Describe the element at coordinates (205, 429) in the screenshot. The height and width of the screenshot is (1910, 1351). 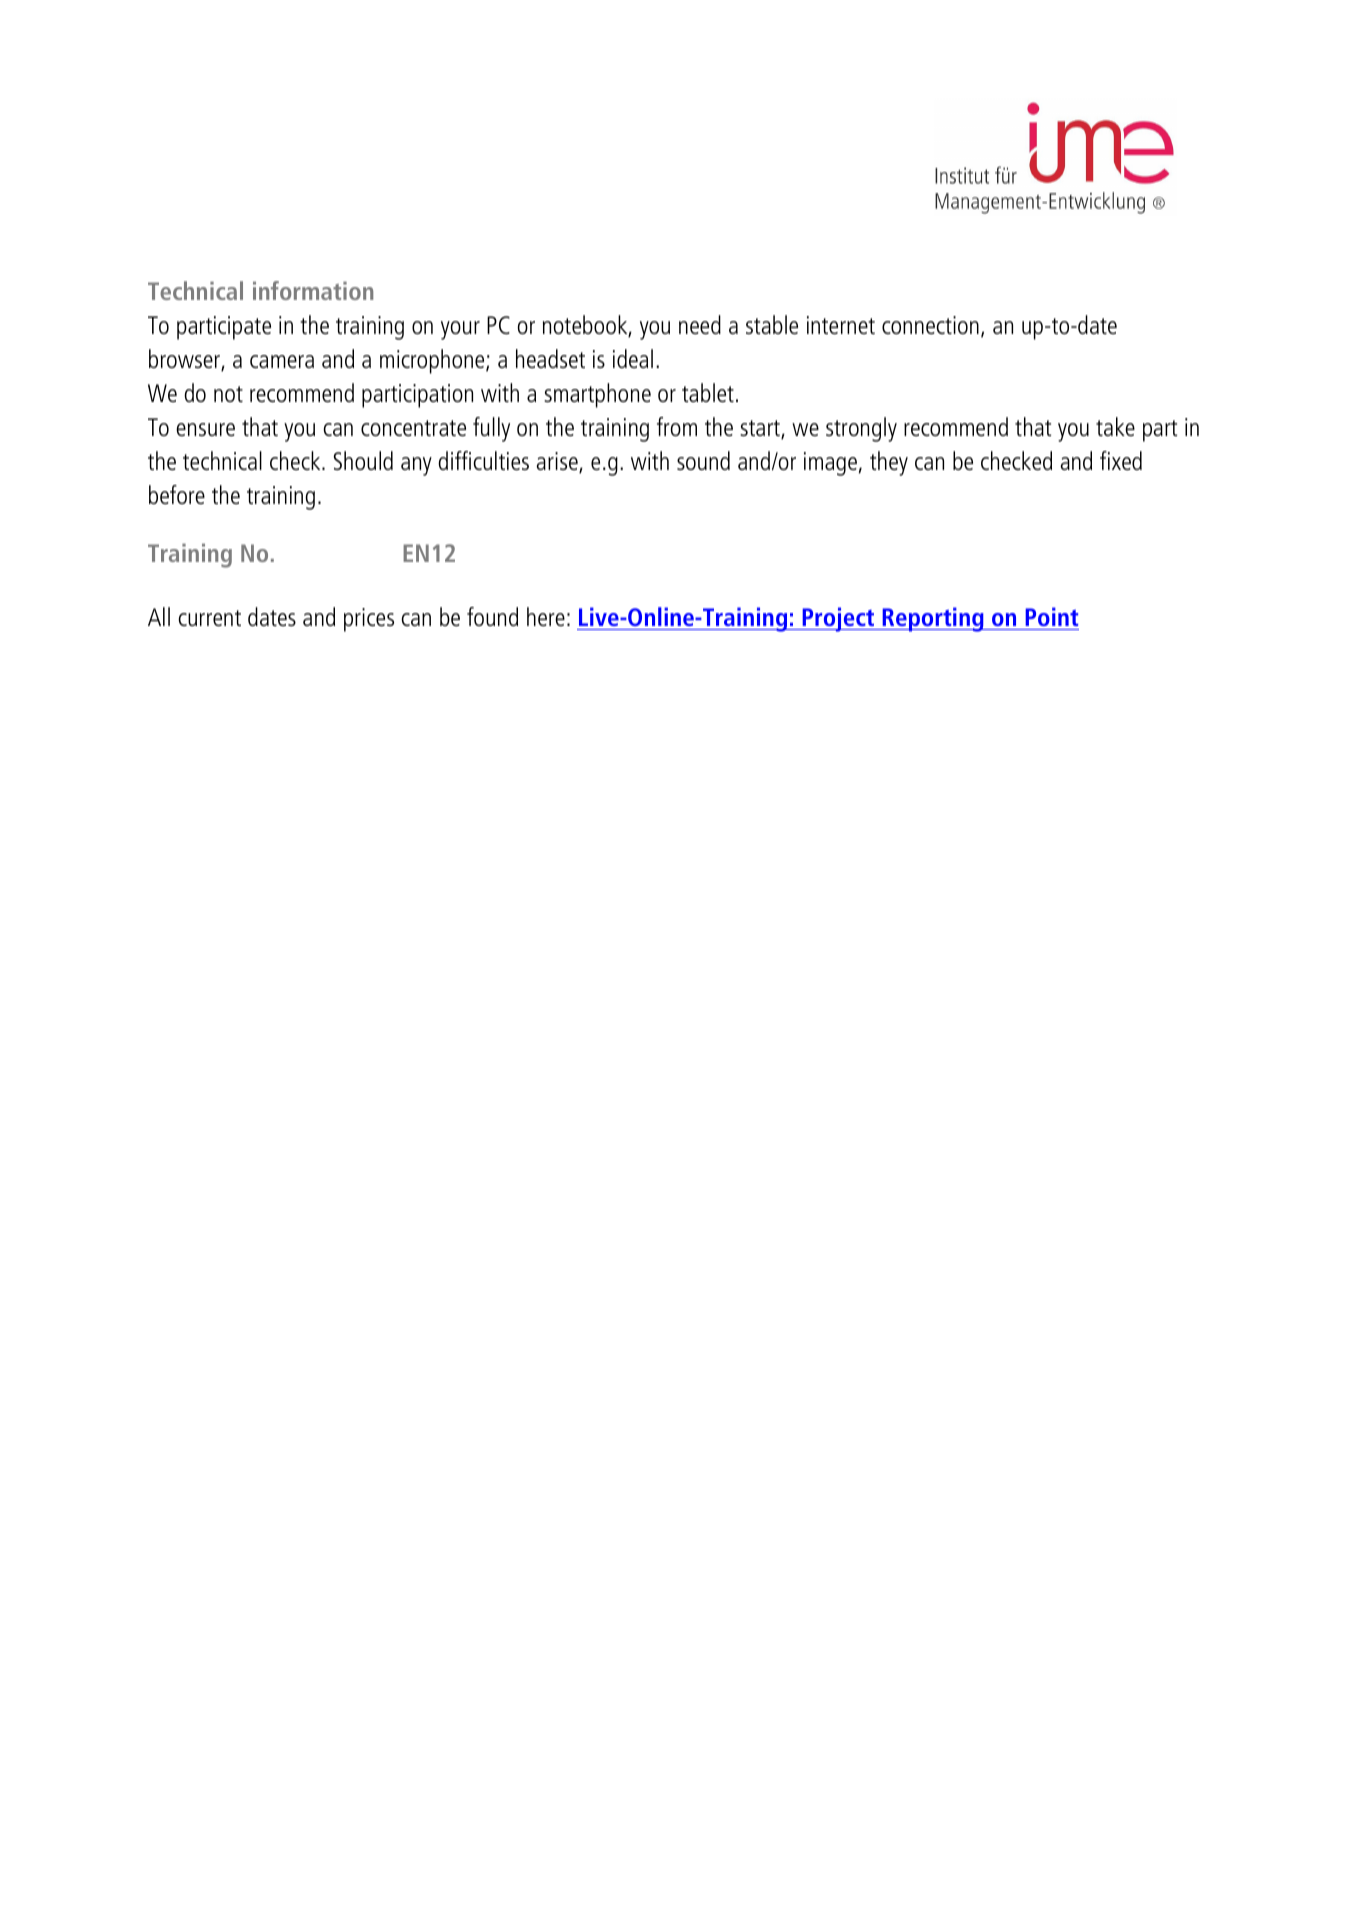
I see `ensure` at that location.
